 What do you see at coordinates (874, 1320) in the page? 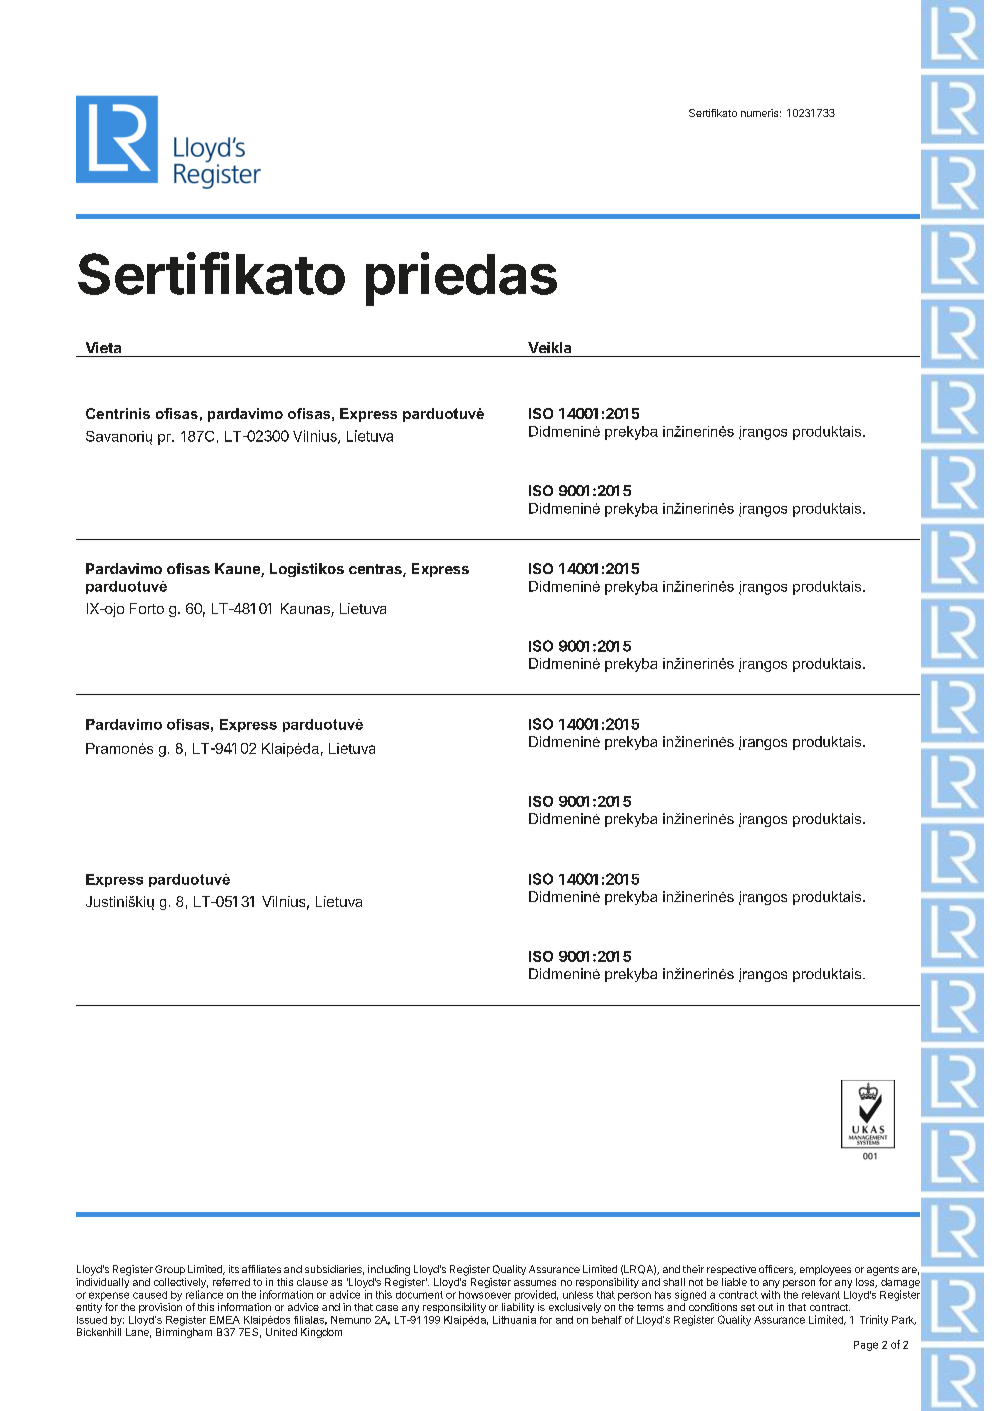
I see `Trinity` at bounding box center [874, 1320].
